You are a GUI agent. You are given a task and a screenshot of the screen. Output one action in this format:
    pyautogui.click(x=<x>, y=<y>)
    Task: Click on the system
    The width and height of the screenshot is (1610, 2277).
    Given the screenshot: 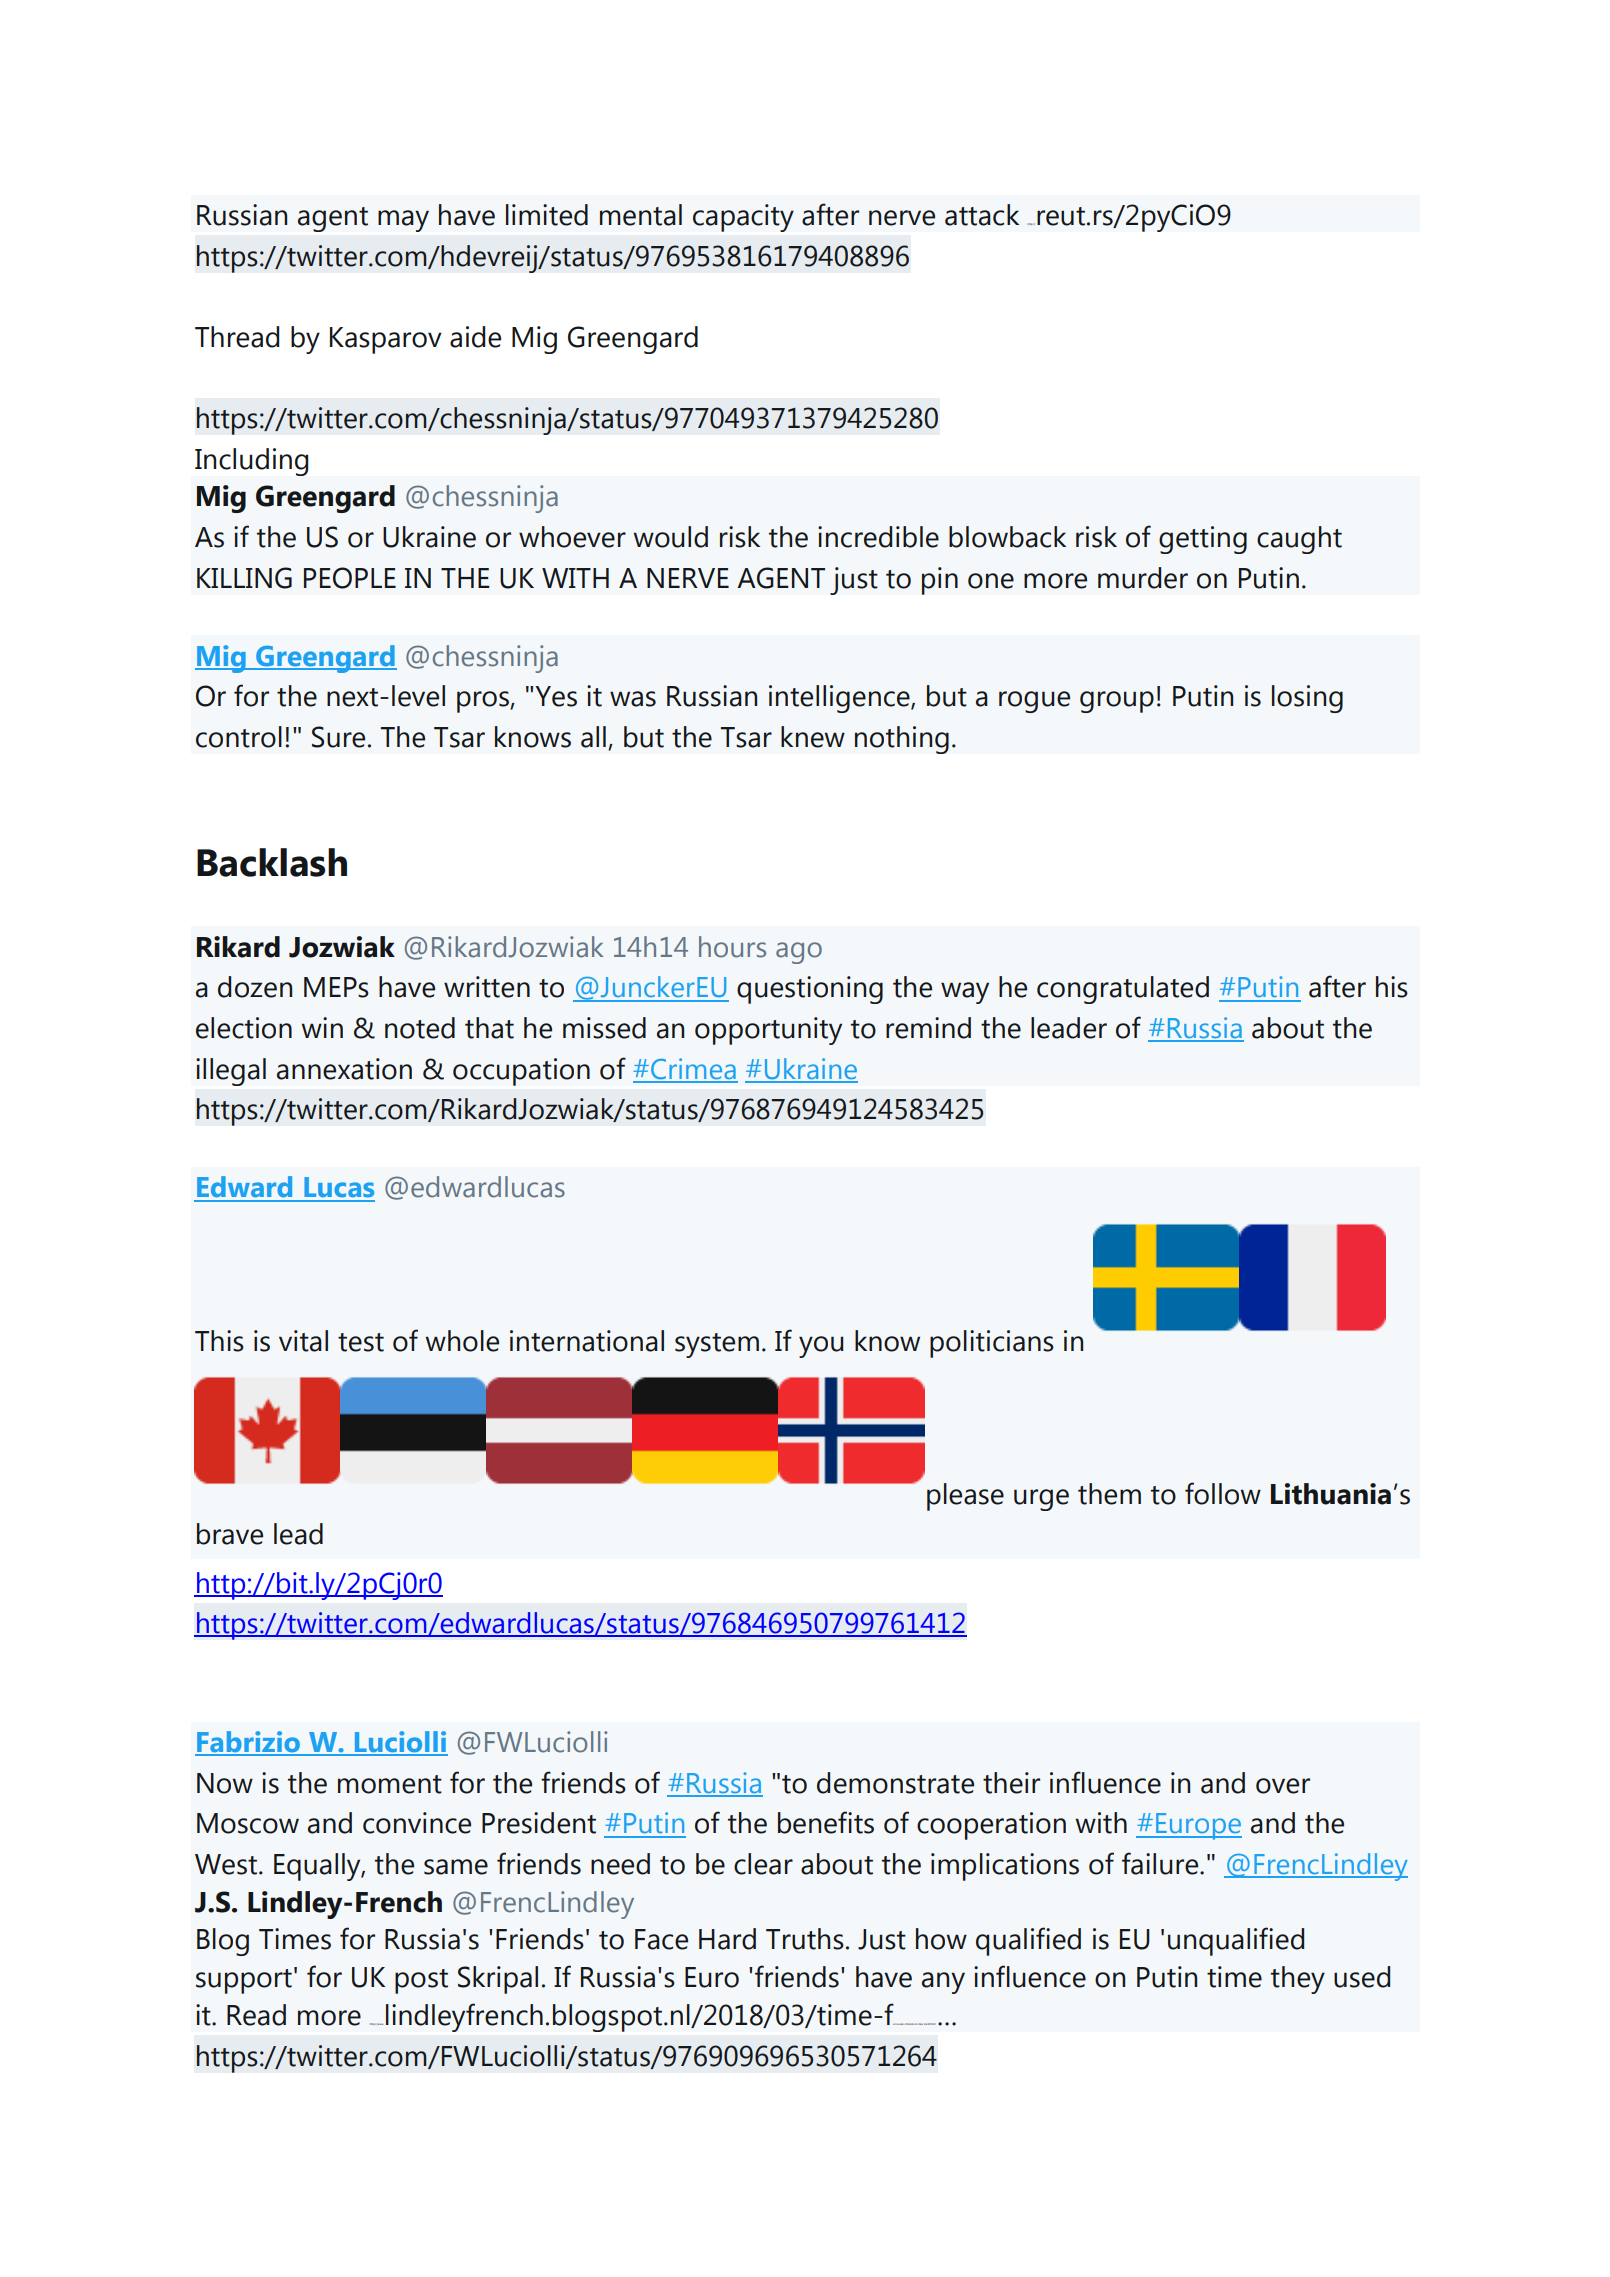 What is the action you would take?
    pyautogui.click(x=717, y=1345)
